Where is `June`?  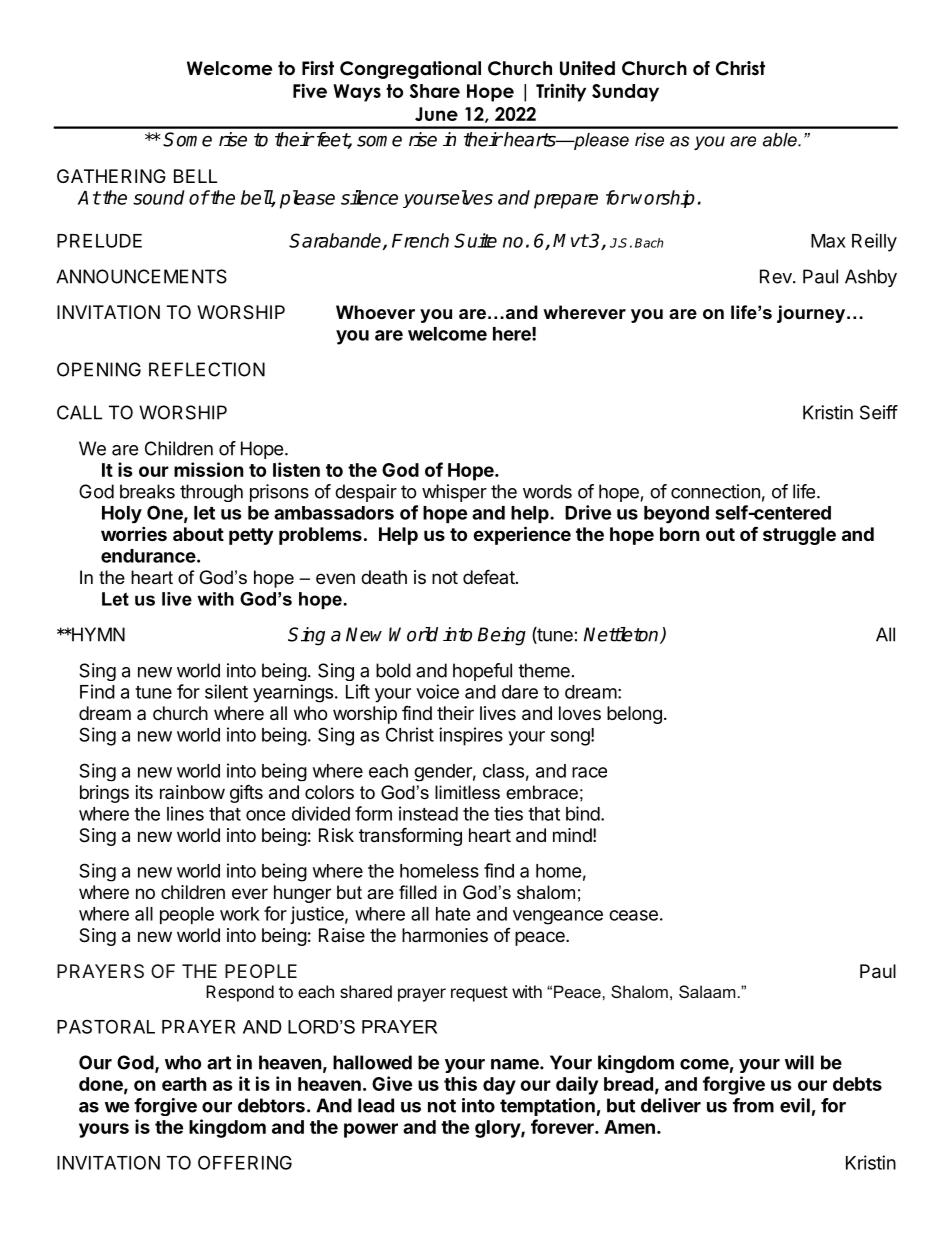
June is located at coordinates (436, 114).
